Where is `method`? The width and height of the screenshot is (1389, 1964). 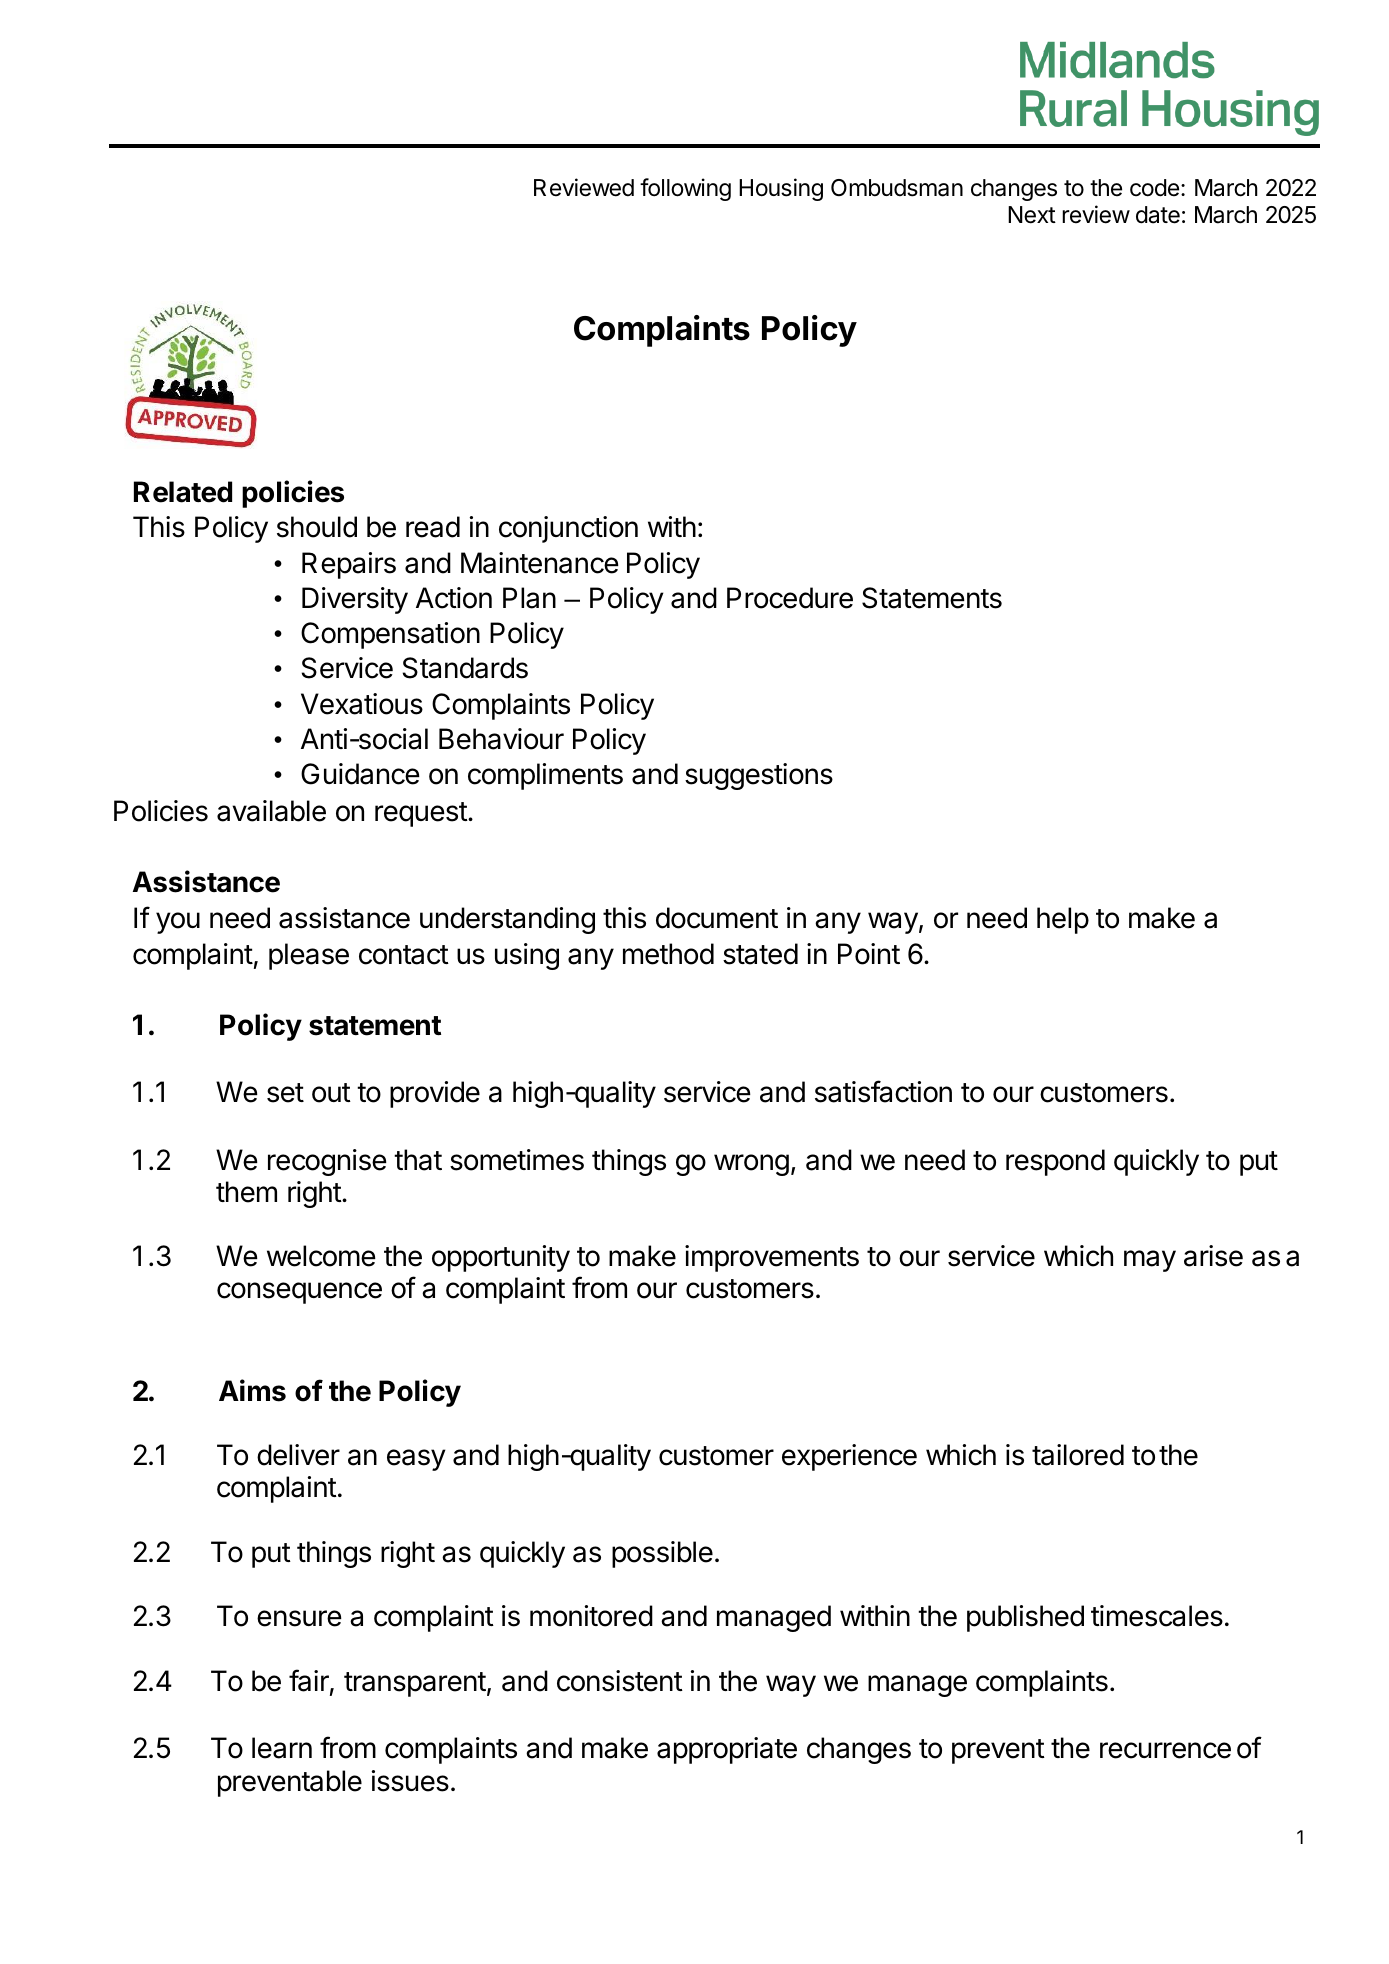
method is located at coordinates (668, 954).
